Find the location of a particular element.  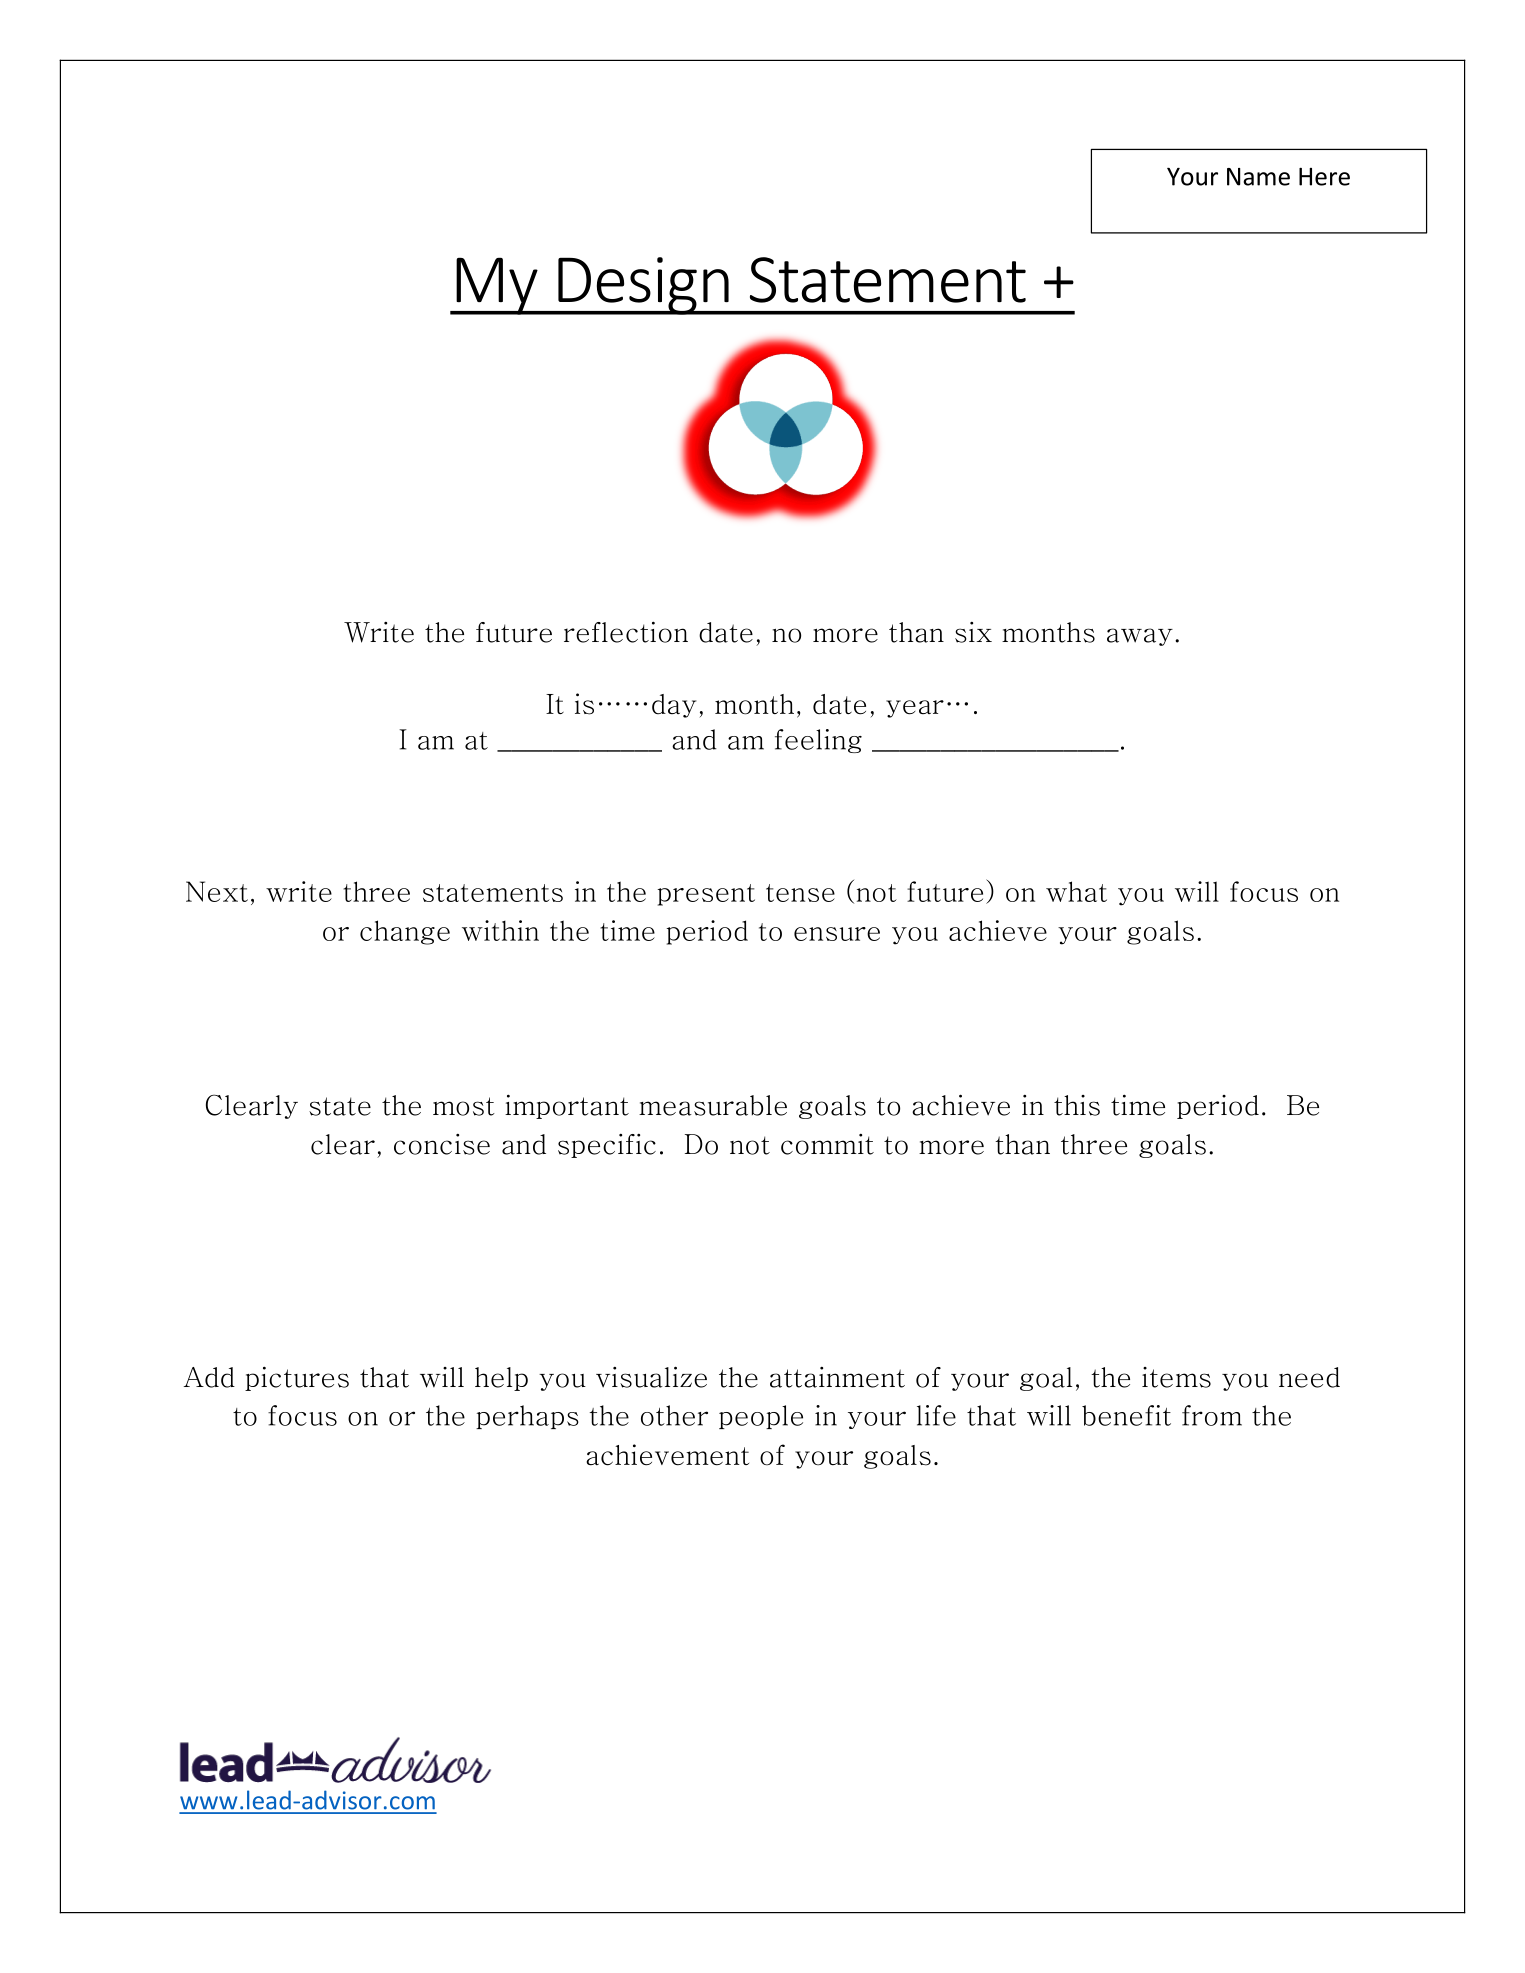

people is located at coordinates (761, 1417).
